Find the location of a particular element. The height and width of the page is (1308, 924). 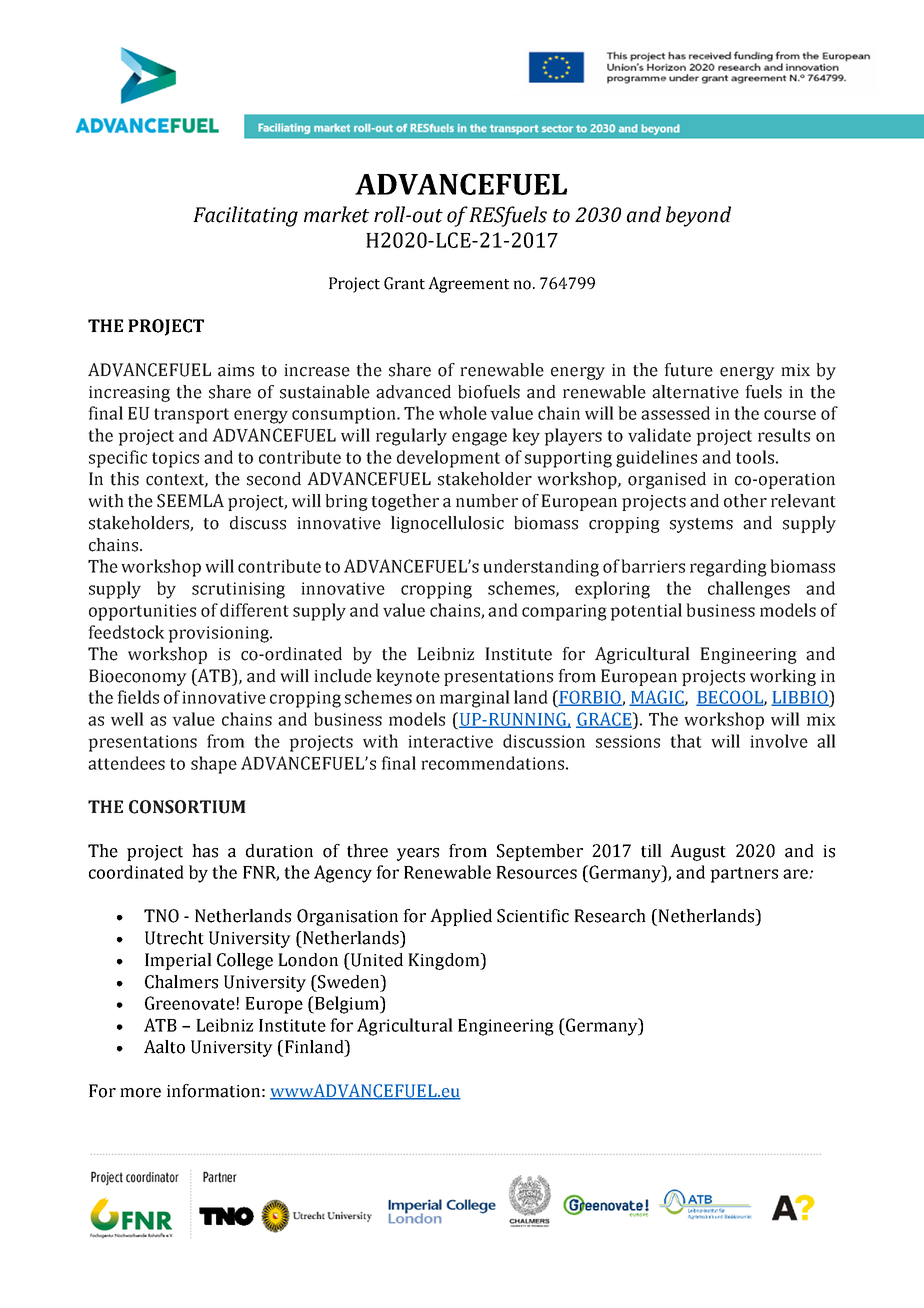

more is located at coordinates (140, 1093).
